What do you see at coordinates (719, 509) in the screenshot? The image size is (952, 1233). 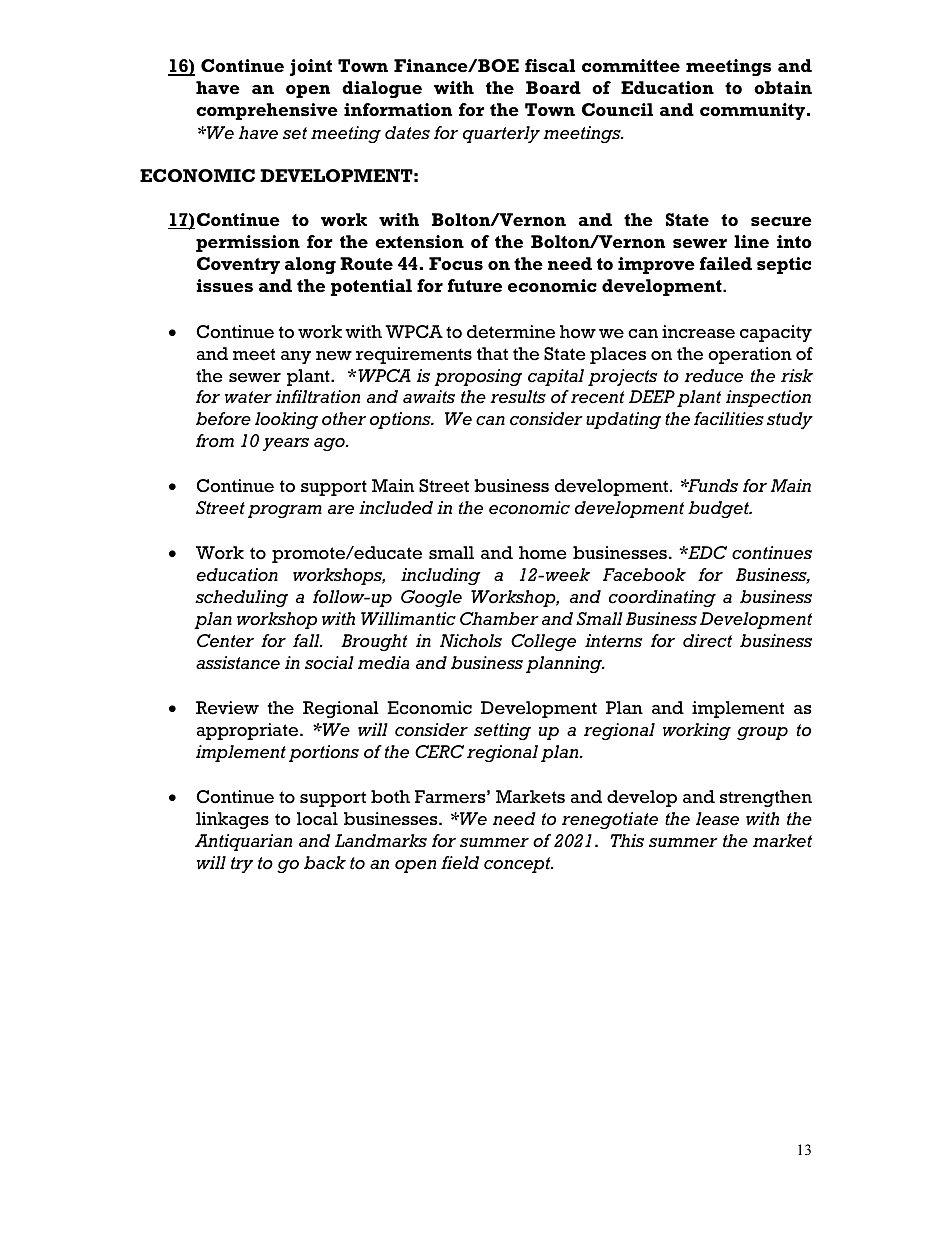 I see `budget` at bounding box center [719, 509].
